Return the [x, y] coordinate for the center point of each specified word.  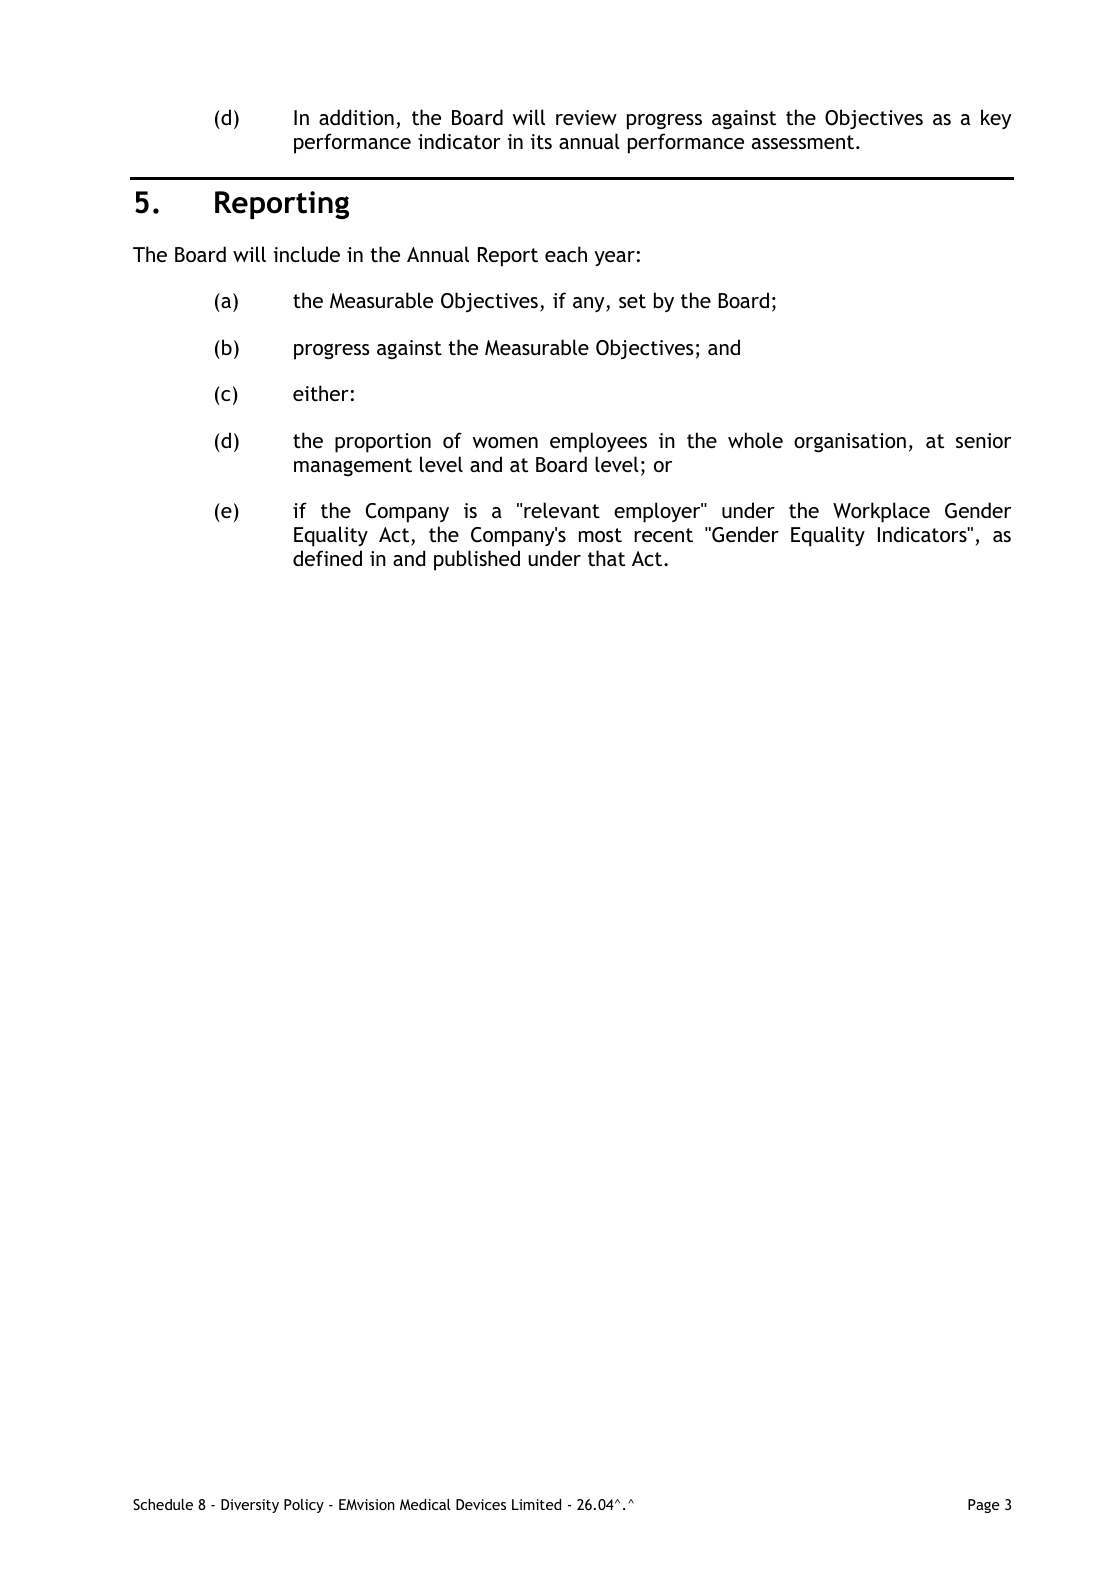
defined [327, 558]
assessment [804, 142]
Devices [481, 1504]
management [353, 467]
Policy [304, 1506]
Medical [425, 1504]
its [541, 141]
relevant [562, 510]
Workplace [881, 512]
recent [663, 535]
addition [356, 117]
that [606, 558]
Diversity [250, 1506]
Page [984, 1506]
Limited [536, 1504]
